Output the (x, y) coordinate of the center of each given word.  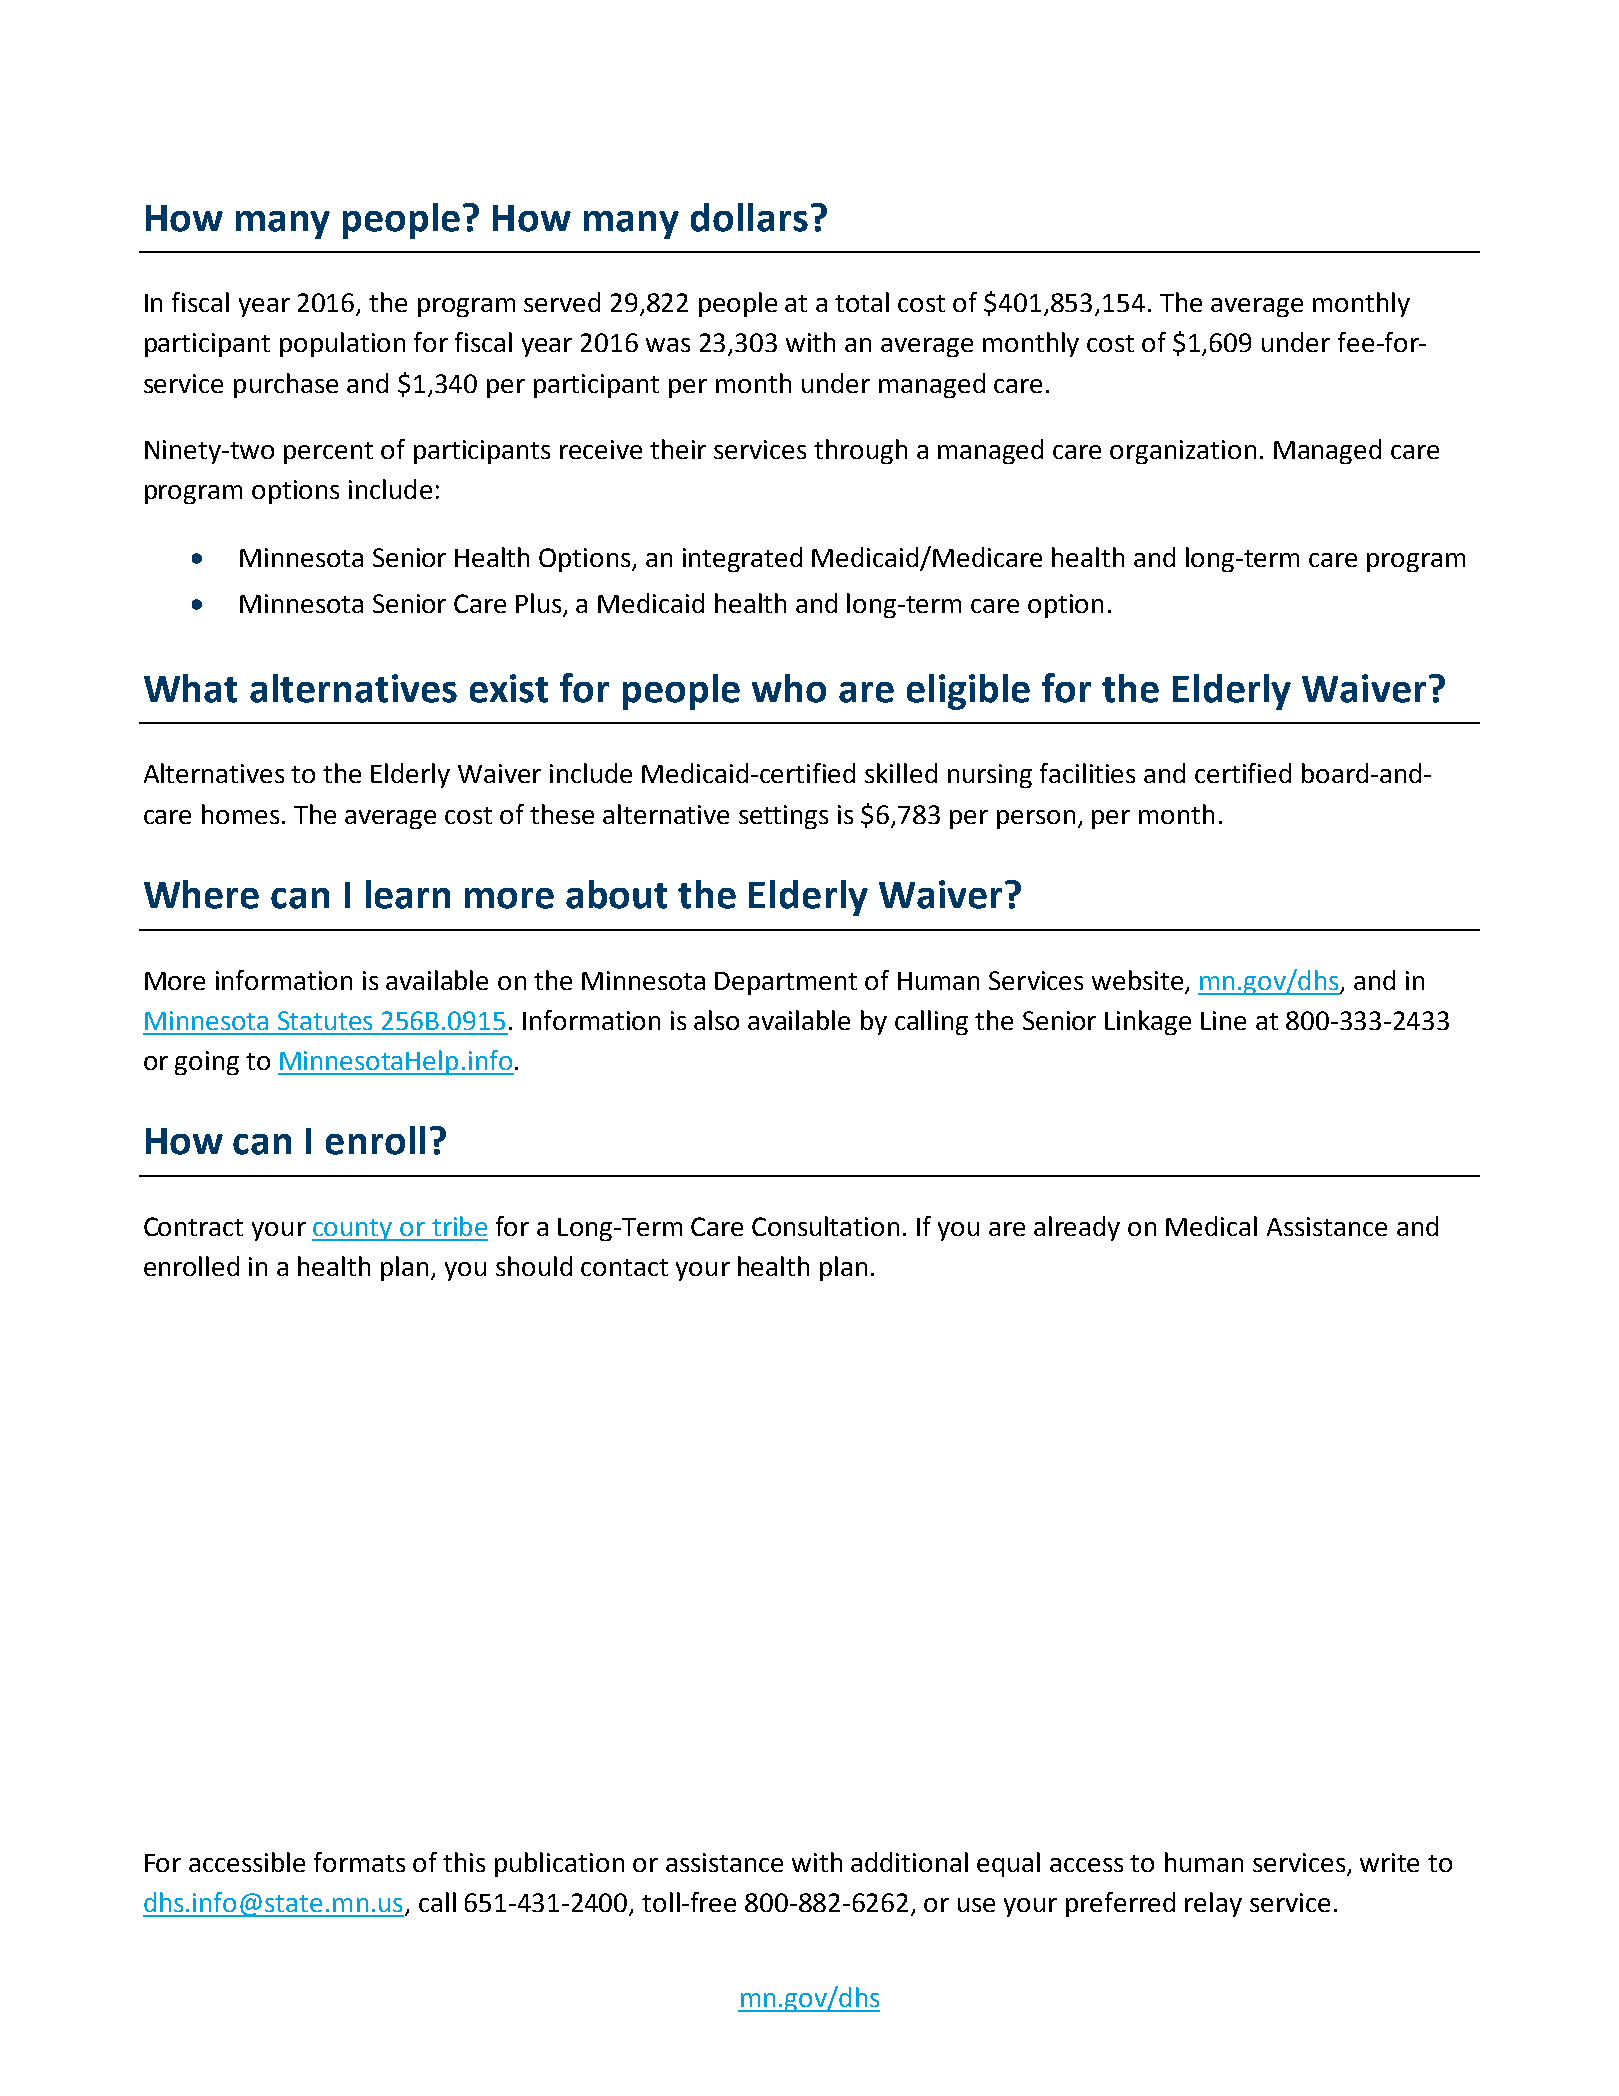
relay (1213, 1904)
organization (1183, 452)
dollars (749, 217)
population (342, 344)
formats (359, 1862)
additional (909, 1862)
